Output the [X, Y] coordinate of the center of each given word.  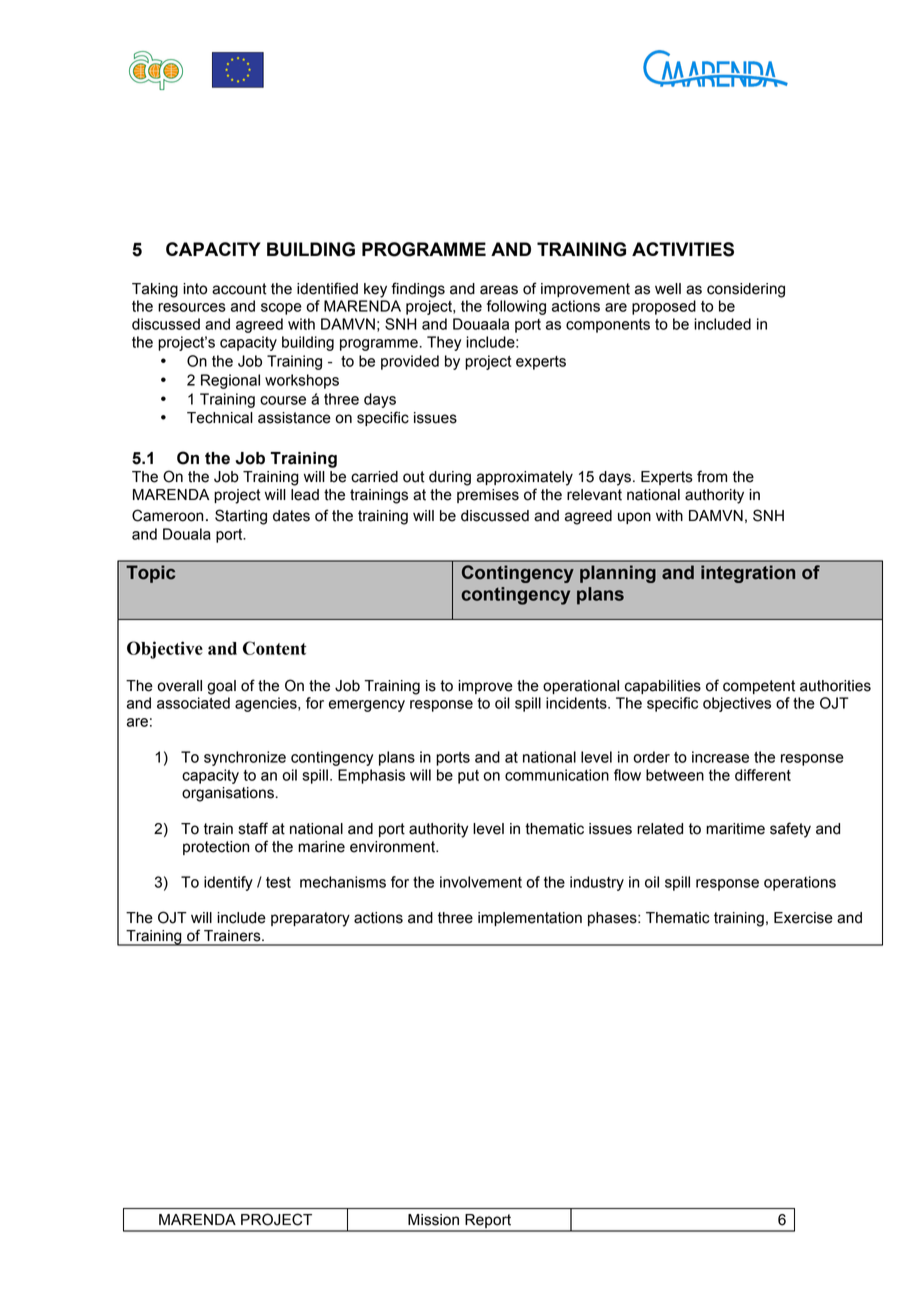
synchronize [245, 758]
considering [746, 290]
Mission [433, 1220]
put [468, 777]
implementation [530, 919]
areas [499, 290]
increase [720, 757]
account [239, 289]
